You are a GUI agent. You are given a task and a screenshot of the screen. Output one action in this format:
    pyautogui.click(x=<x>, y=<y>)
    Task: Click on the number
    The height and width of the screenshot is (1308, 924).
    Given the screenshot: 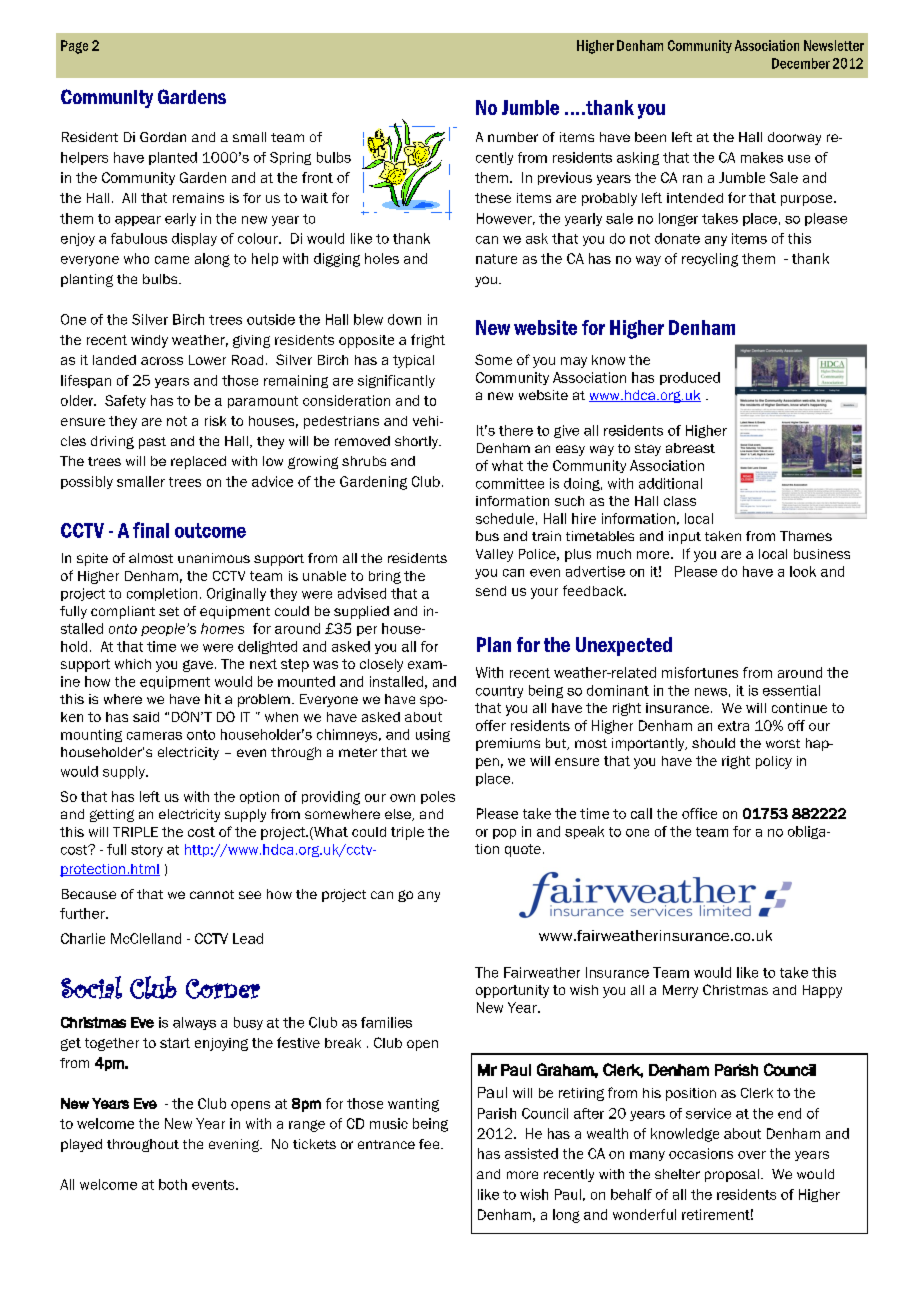 What is the action you would take?
    pyautogui.click(x=513, y=137)
